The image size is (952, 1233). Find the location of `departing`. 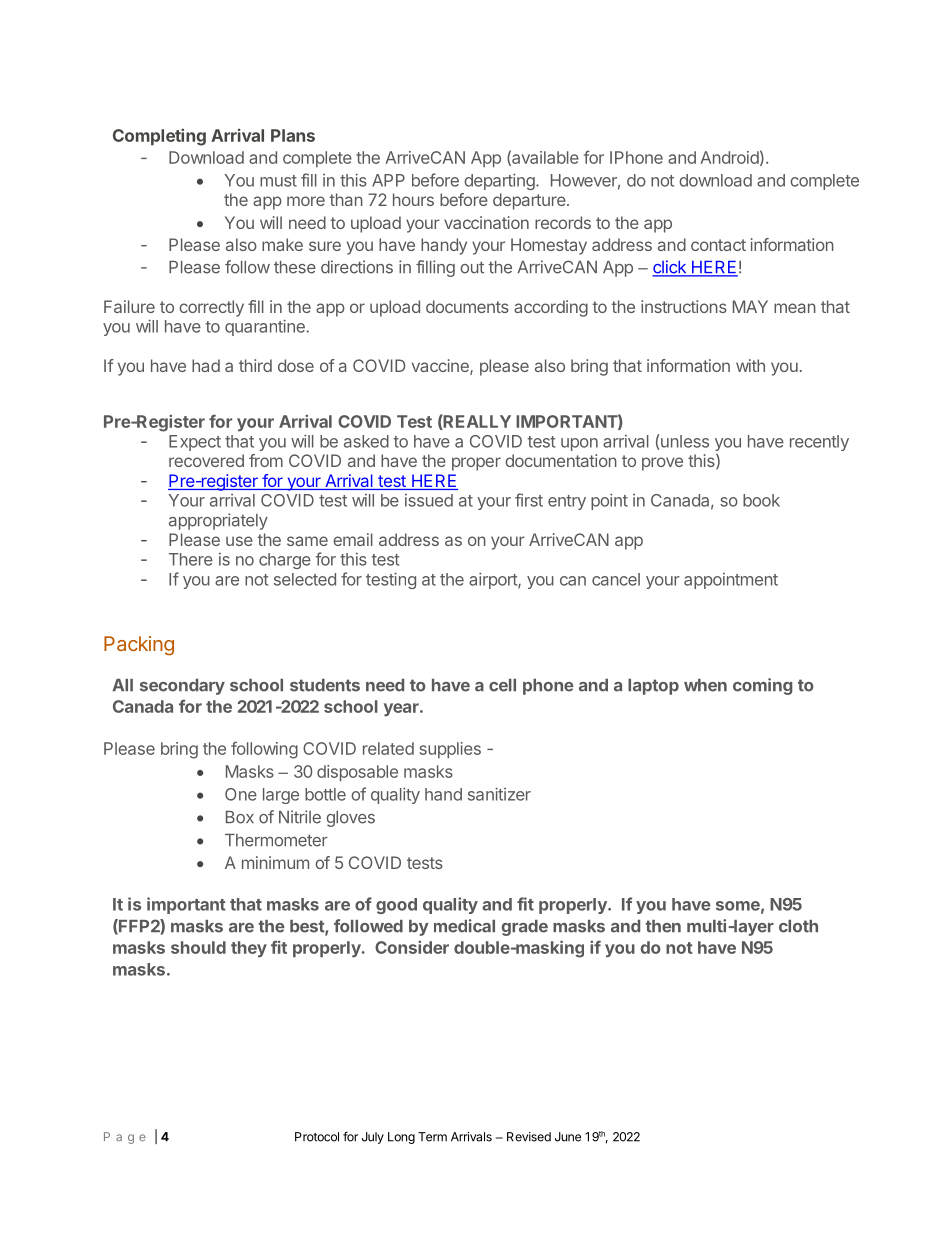

departing is located at coordinates (500, 181).
